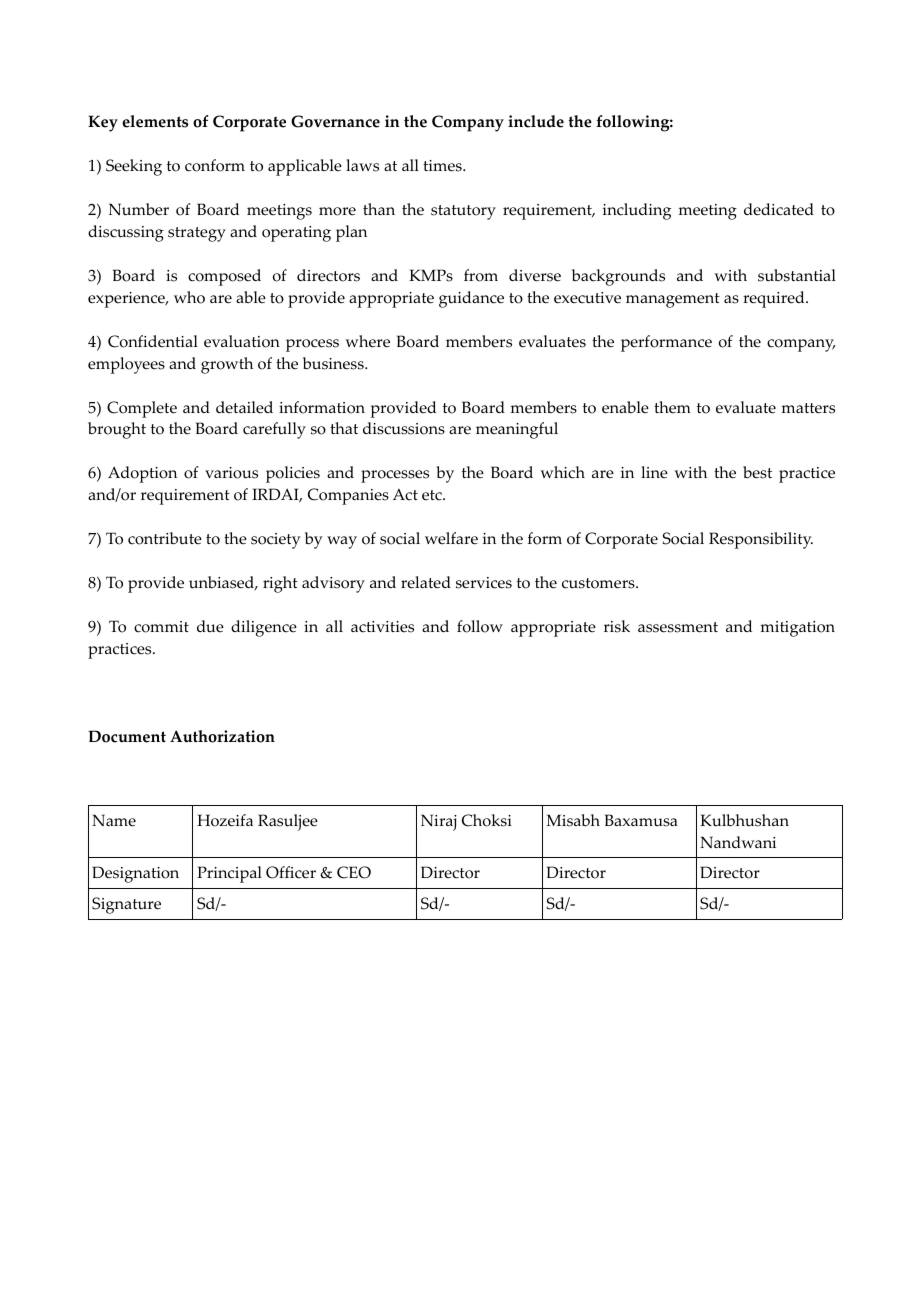  I want to click on due, so click(210, 626).
